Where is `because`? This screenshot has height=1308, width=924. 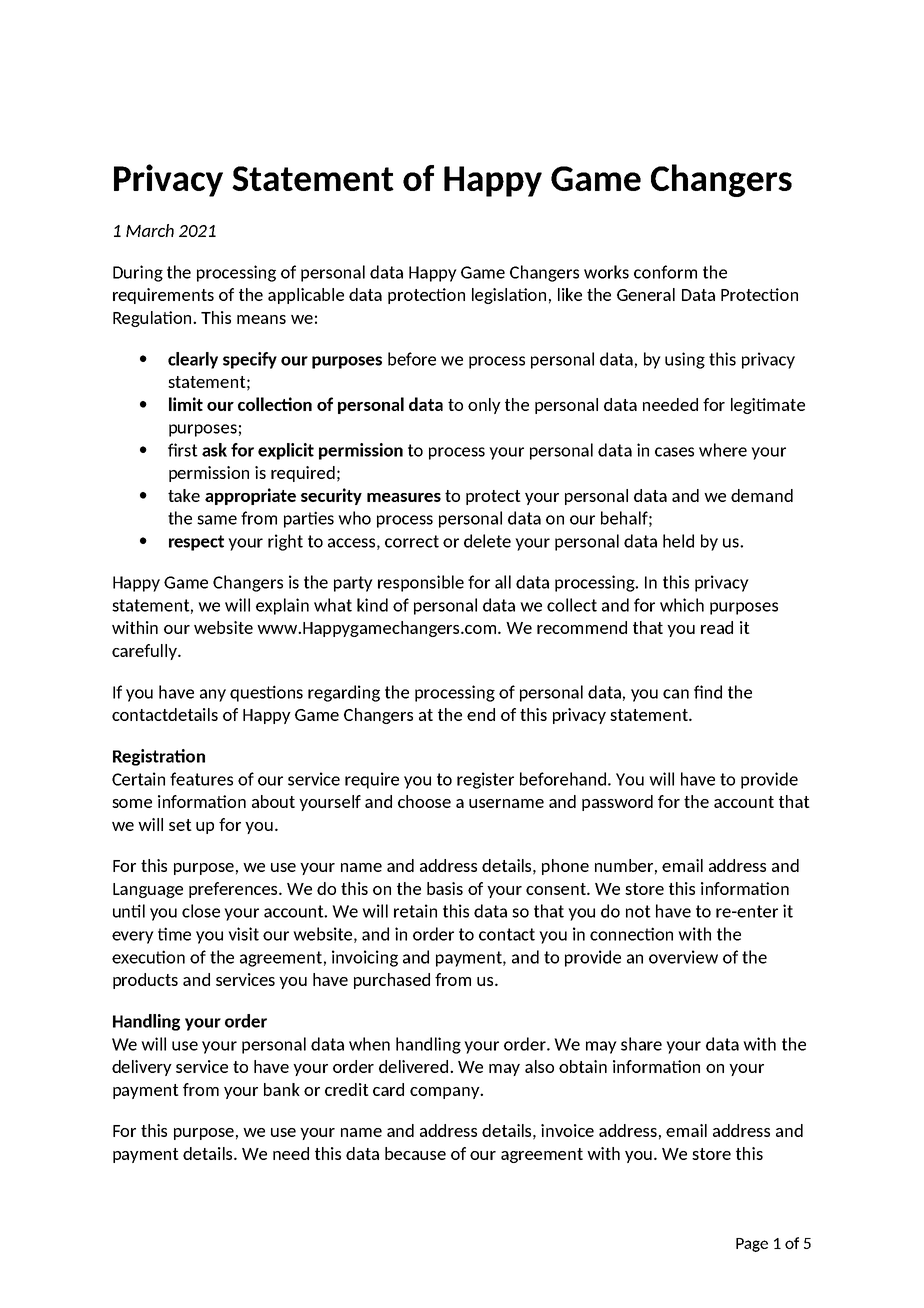
because is located at coordinates (415, 1153).
